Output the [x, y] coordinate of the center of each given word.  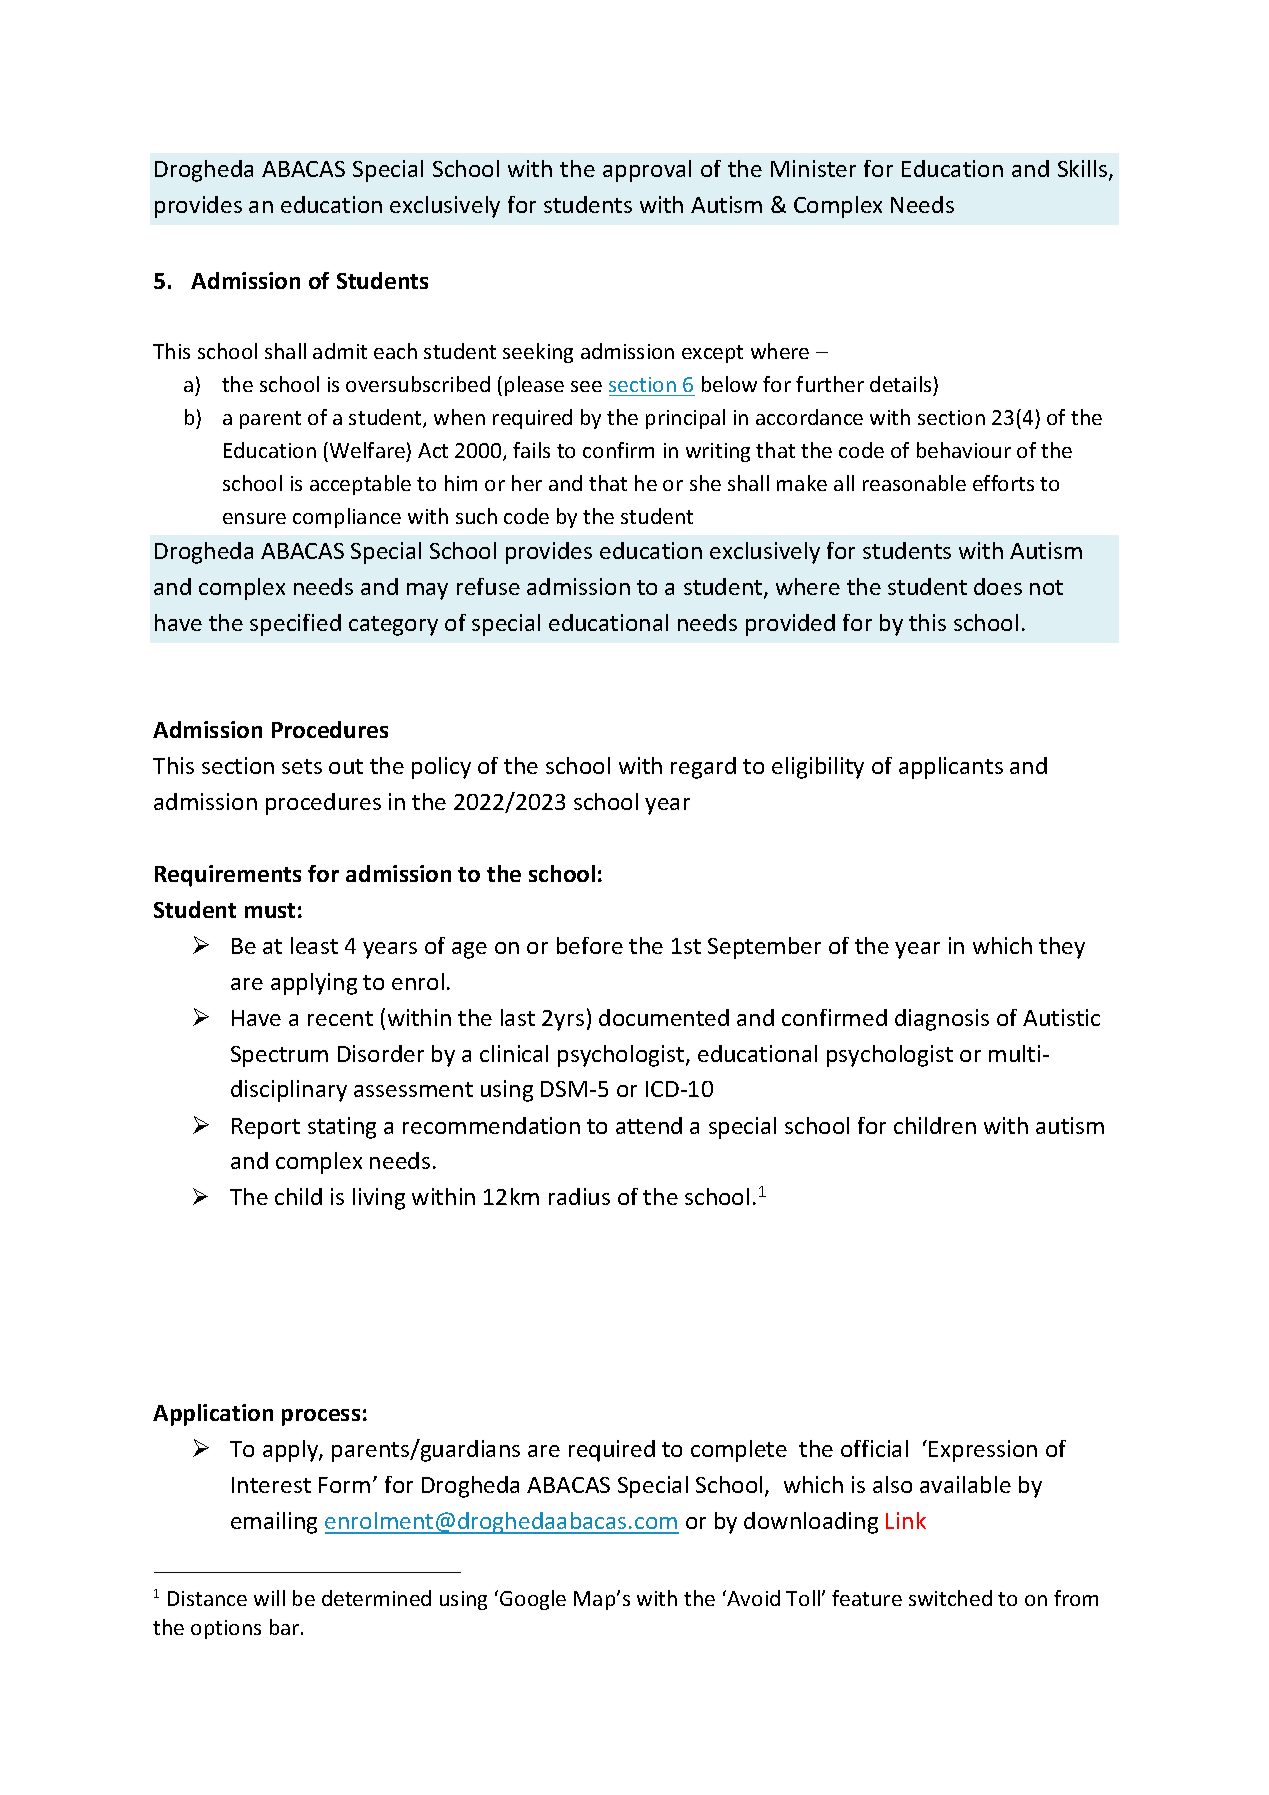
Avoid [752, 1598]
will [269, 1598]
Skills [1084, 170]
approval [647, 171]
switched [950, 1598]
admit [340, 351]
